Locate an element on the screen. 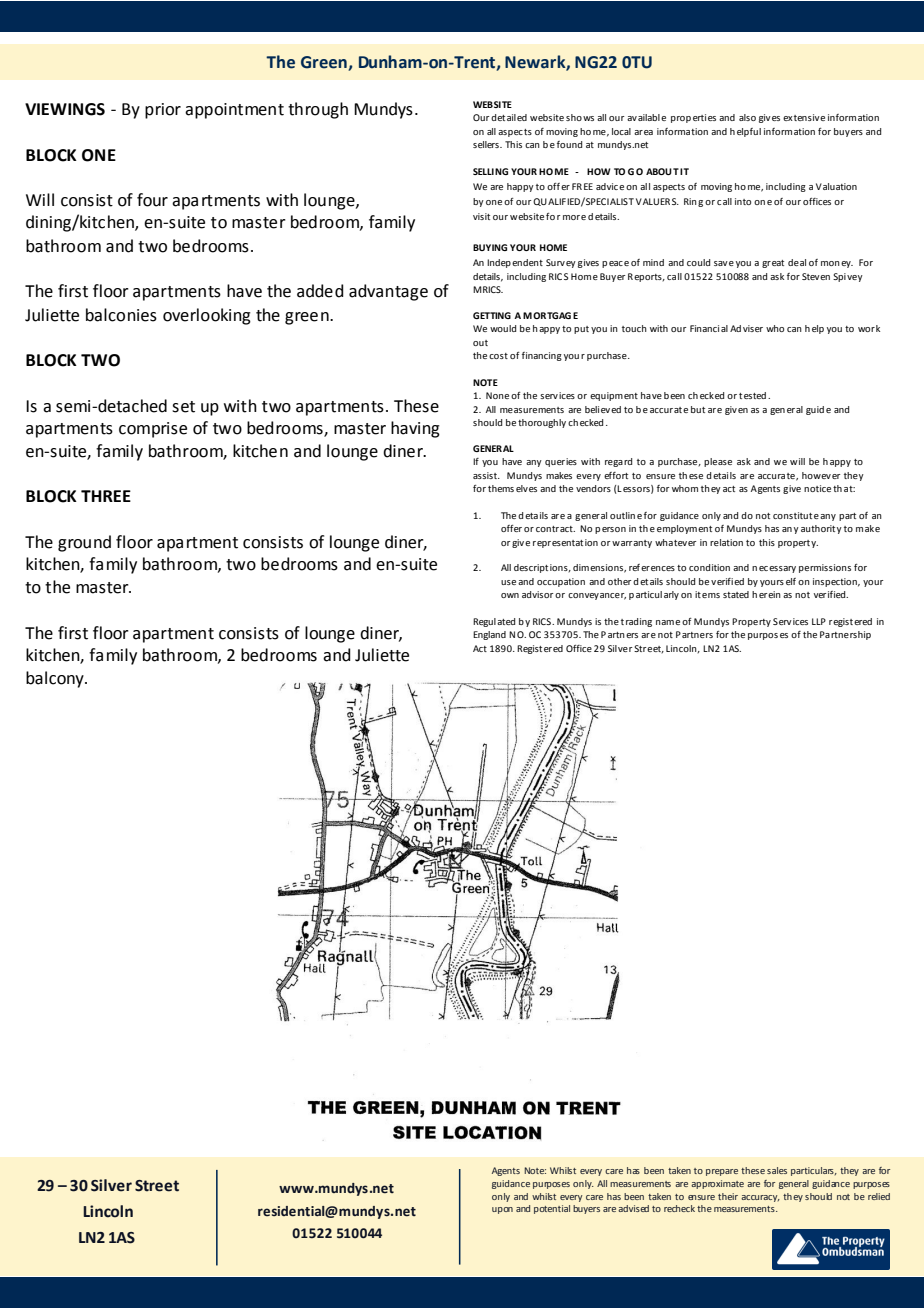 The width and height of the screenshot is (924, 1308). sellers is located at coordinates (487, 144).
